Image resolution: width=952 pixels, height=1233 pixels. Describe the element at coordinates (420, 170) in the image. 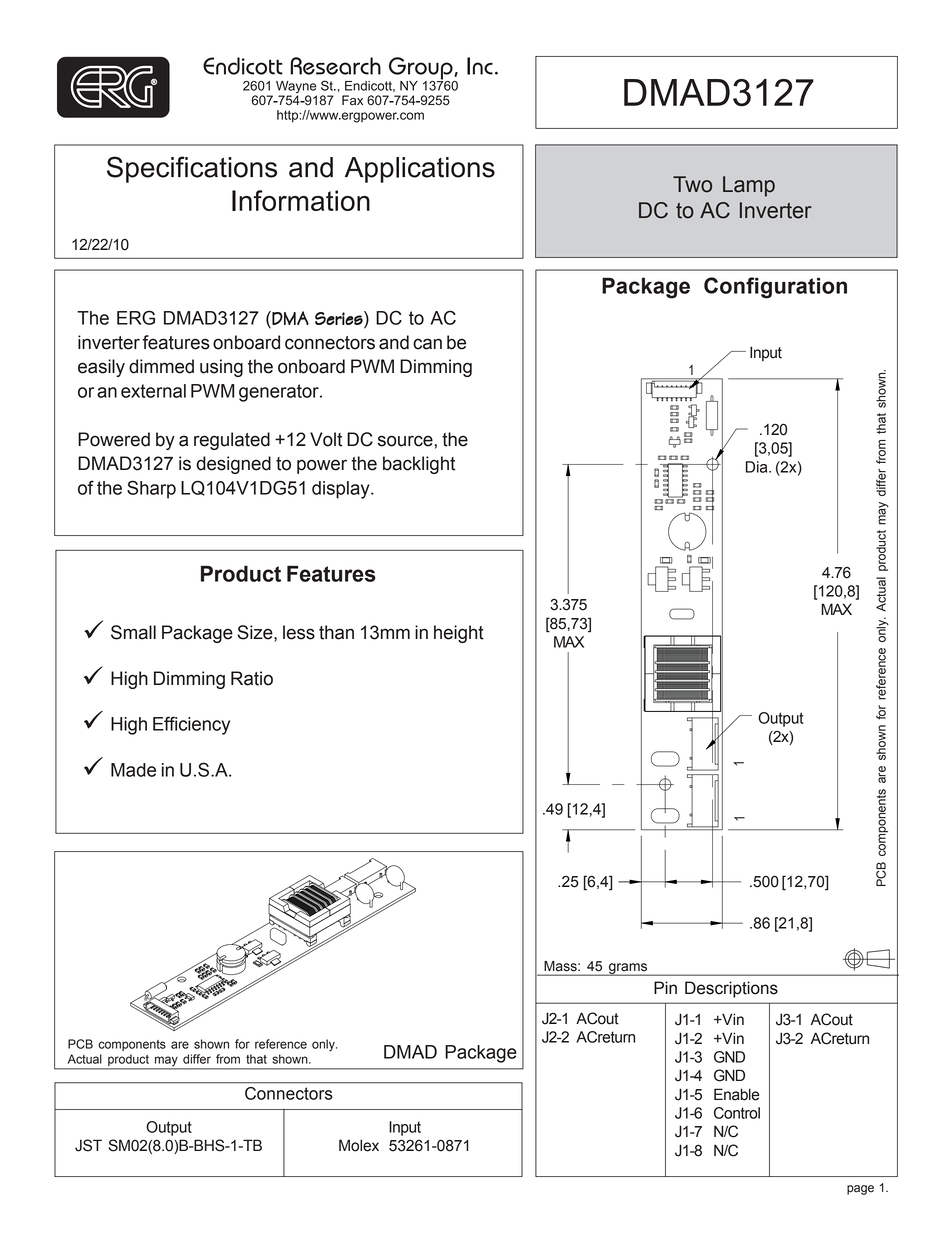

I see `Applications` at that location.
